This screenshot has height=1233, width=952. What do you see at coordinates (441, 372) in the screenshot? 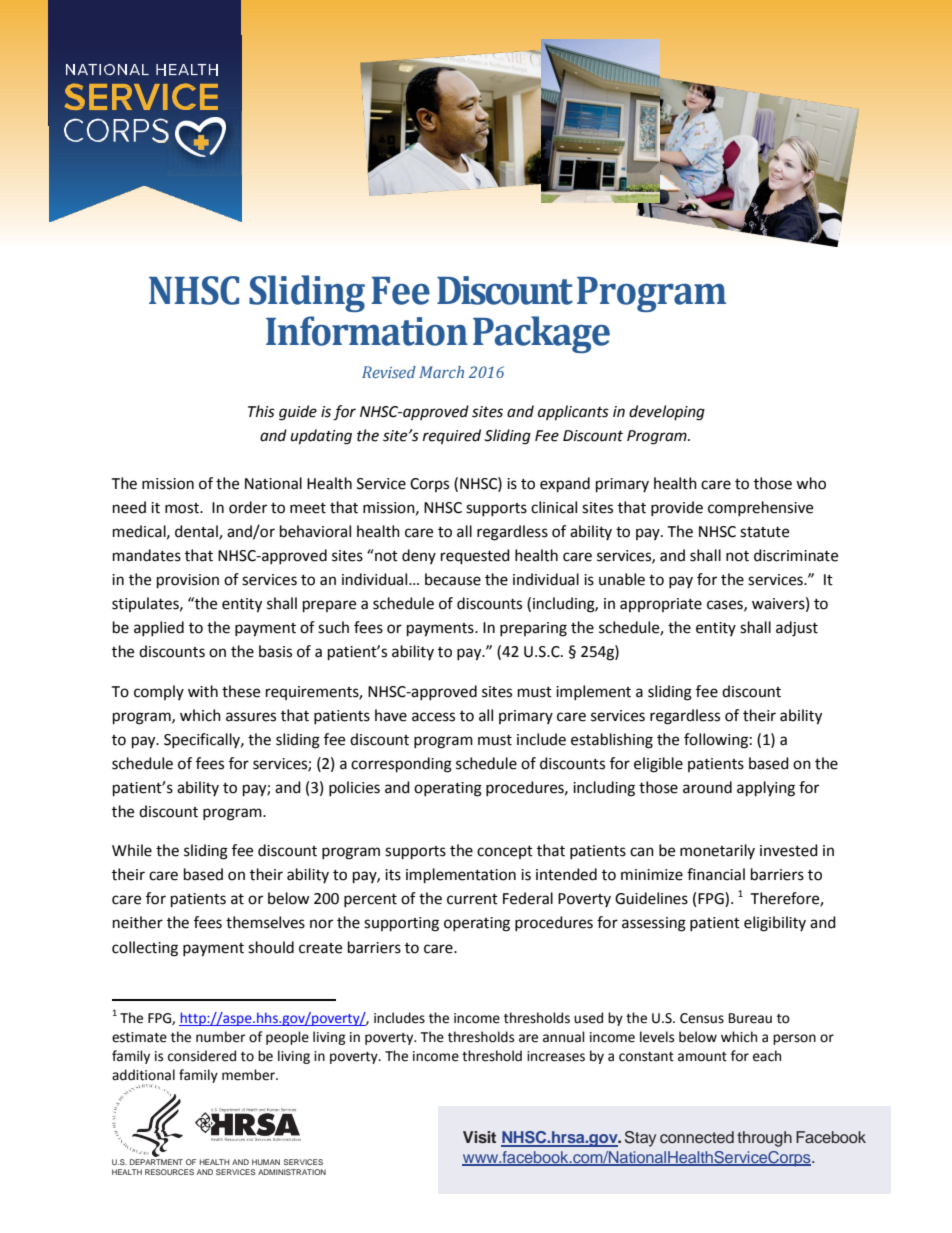
I see `March` at bounding box center [441, 372].
